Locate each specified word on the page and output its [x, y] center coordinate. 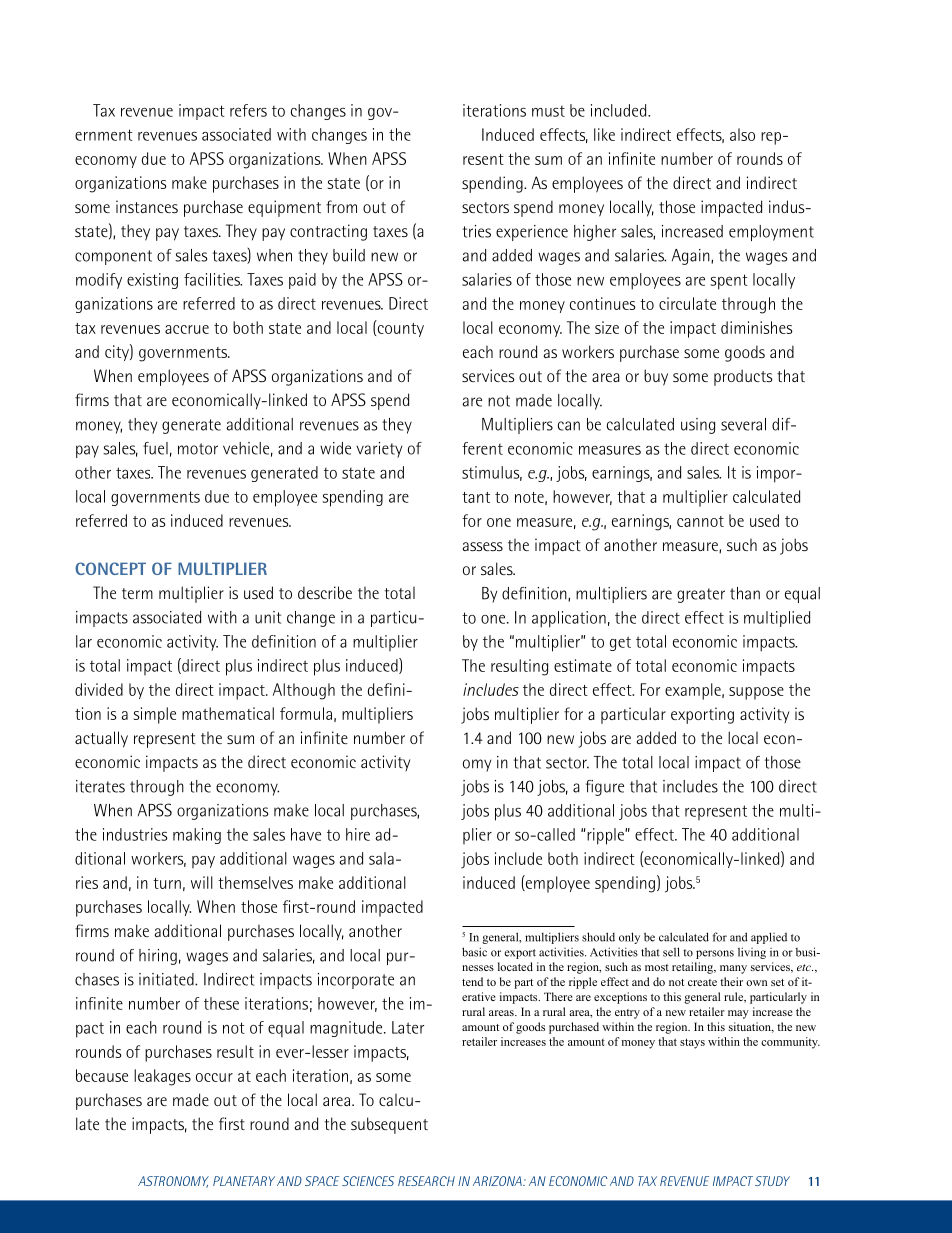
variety [379, 450]
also [742, 134]
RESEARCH [426, 1181]
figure [605, 788]
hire [358, 834]
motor [198, 449]
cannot [700, 521]
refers [248, 110]
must [548, 111]
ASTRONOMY [173, 1182]
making [197, 836]
